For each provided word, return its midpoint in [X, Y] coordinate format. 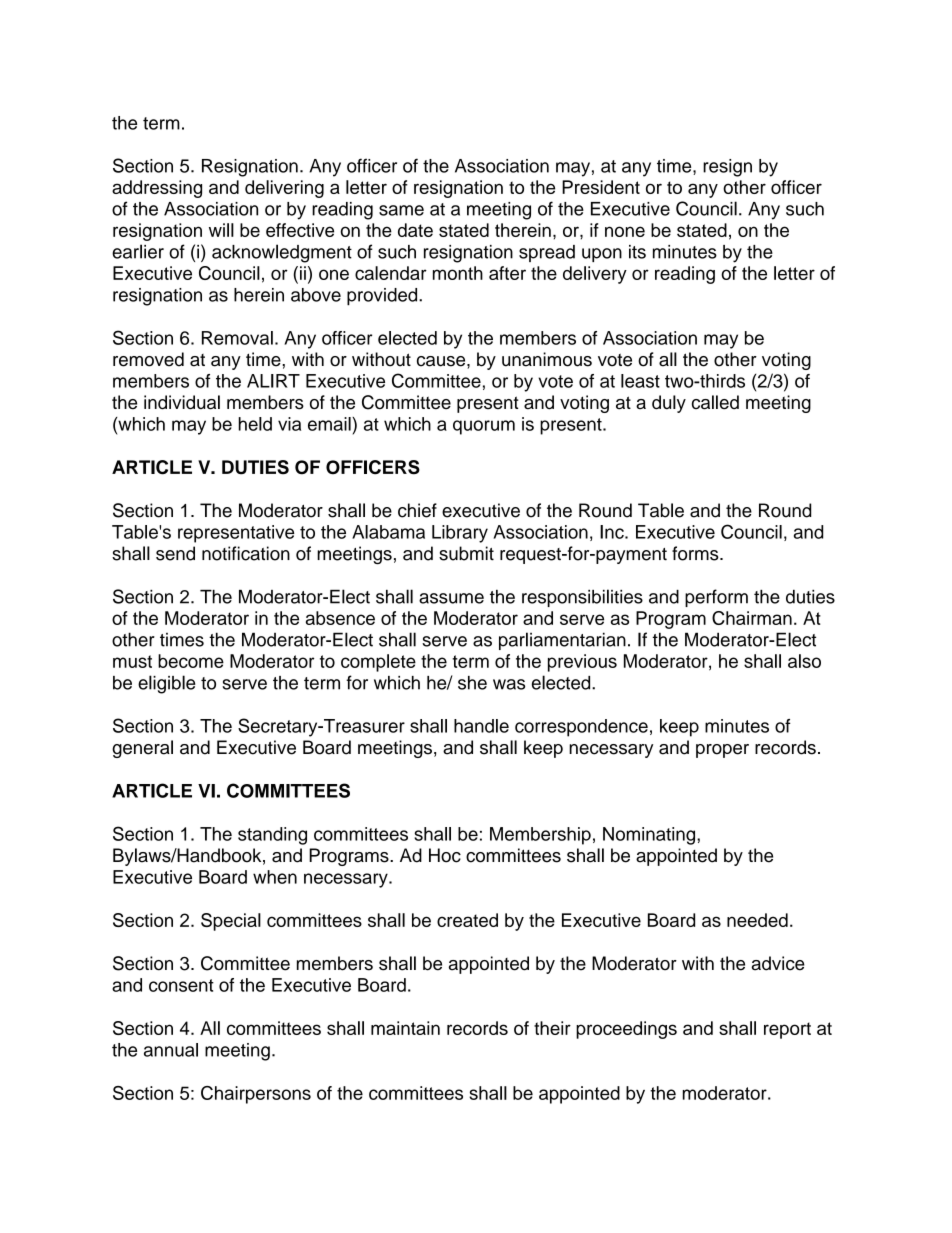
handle [481, 726]
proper [722, 751]
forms [696, 553]
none [625, 231]
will [221, 230]
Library [460, 534]
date [415, 230]
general [142, 749]
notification [246, 553]
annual [171, 1050]
